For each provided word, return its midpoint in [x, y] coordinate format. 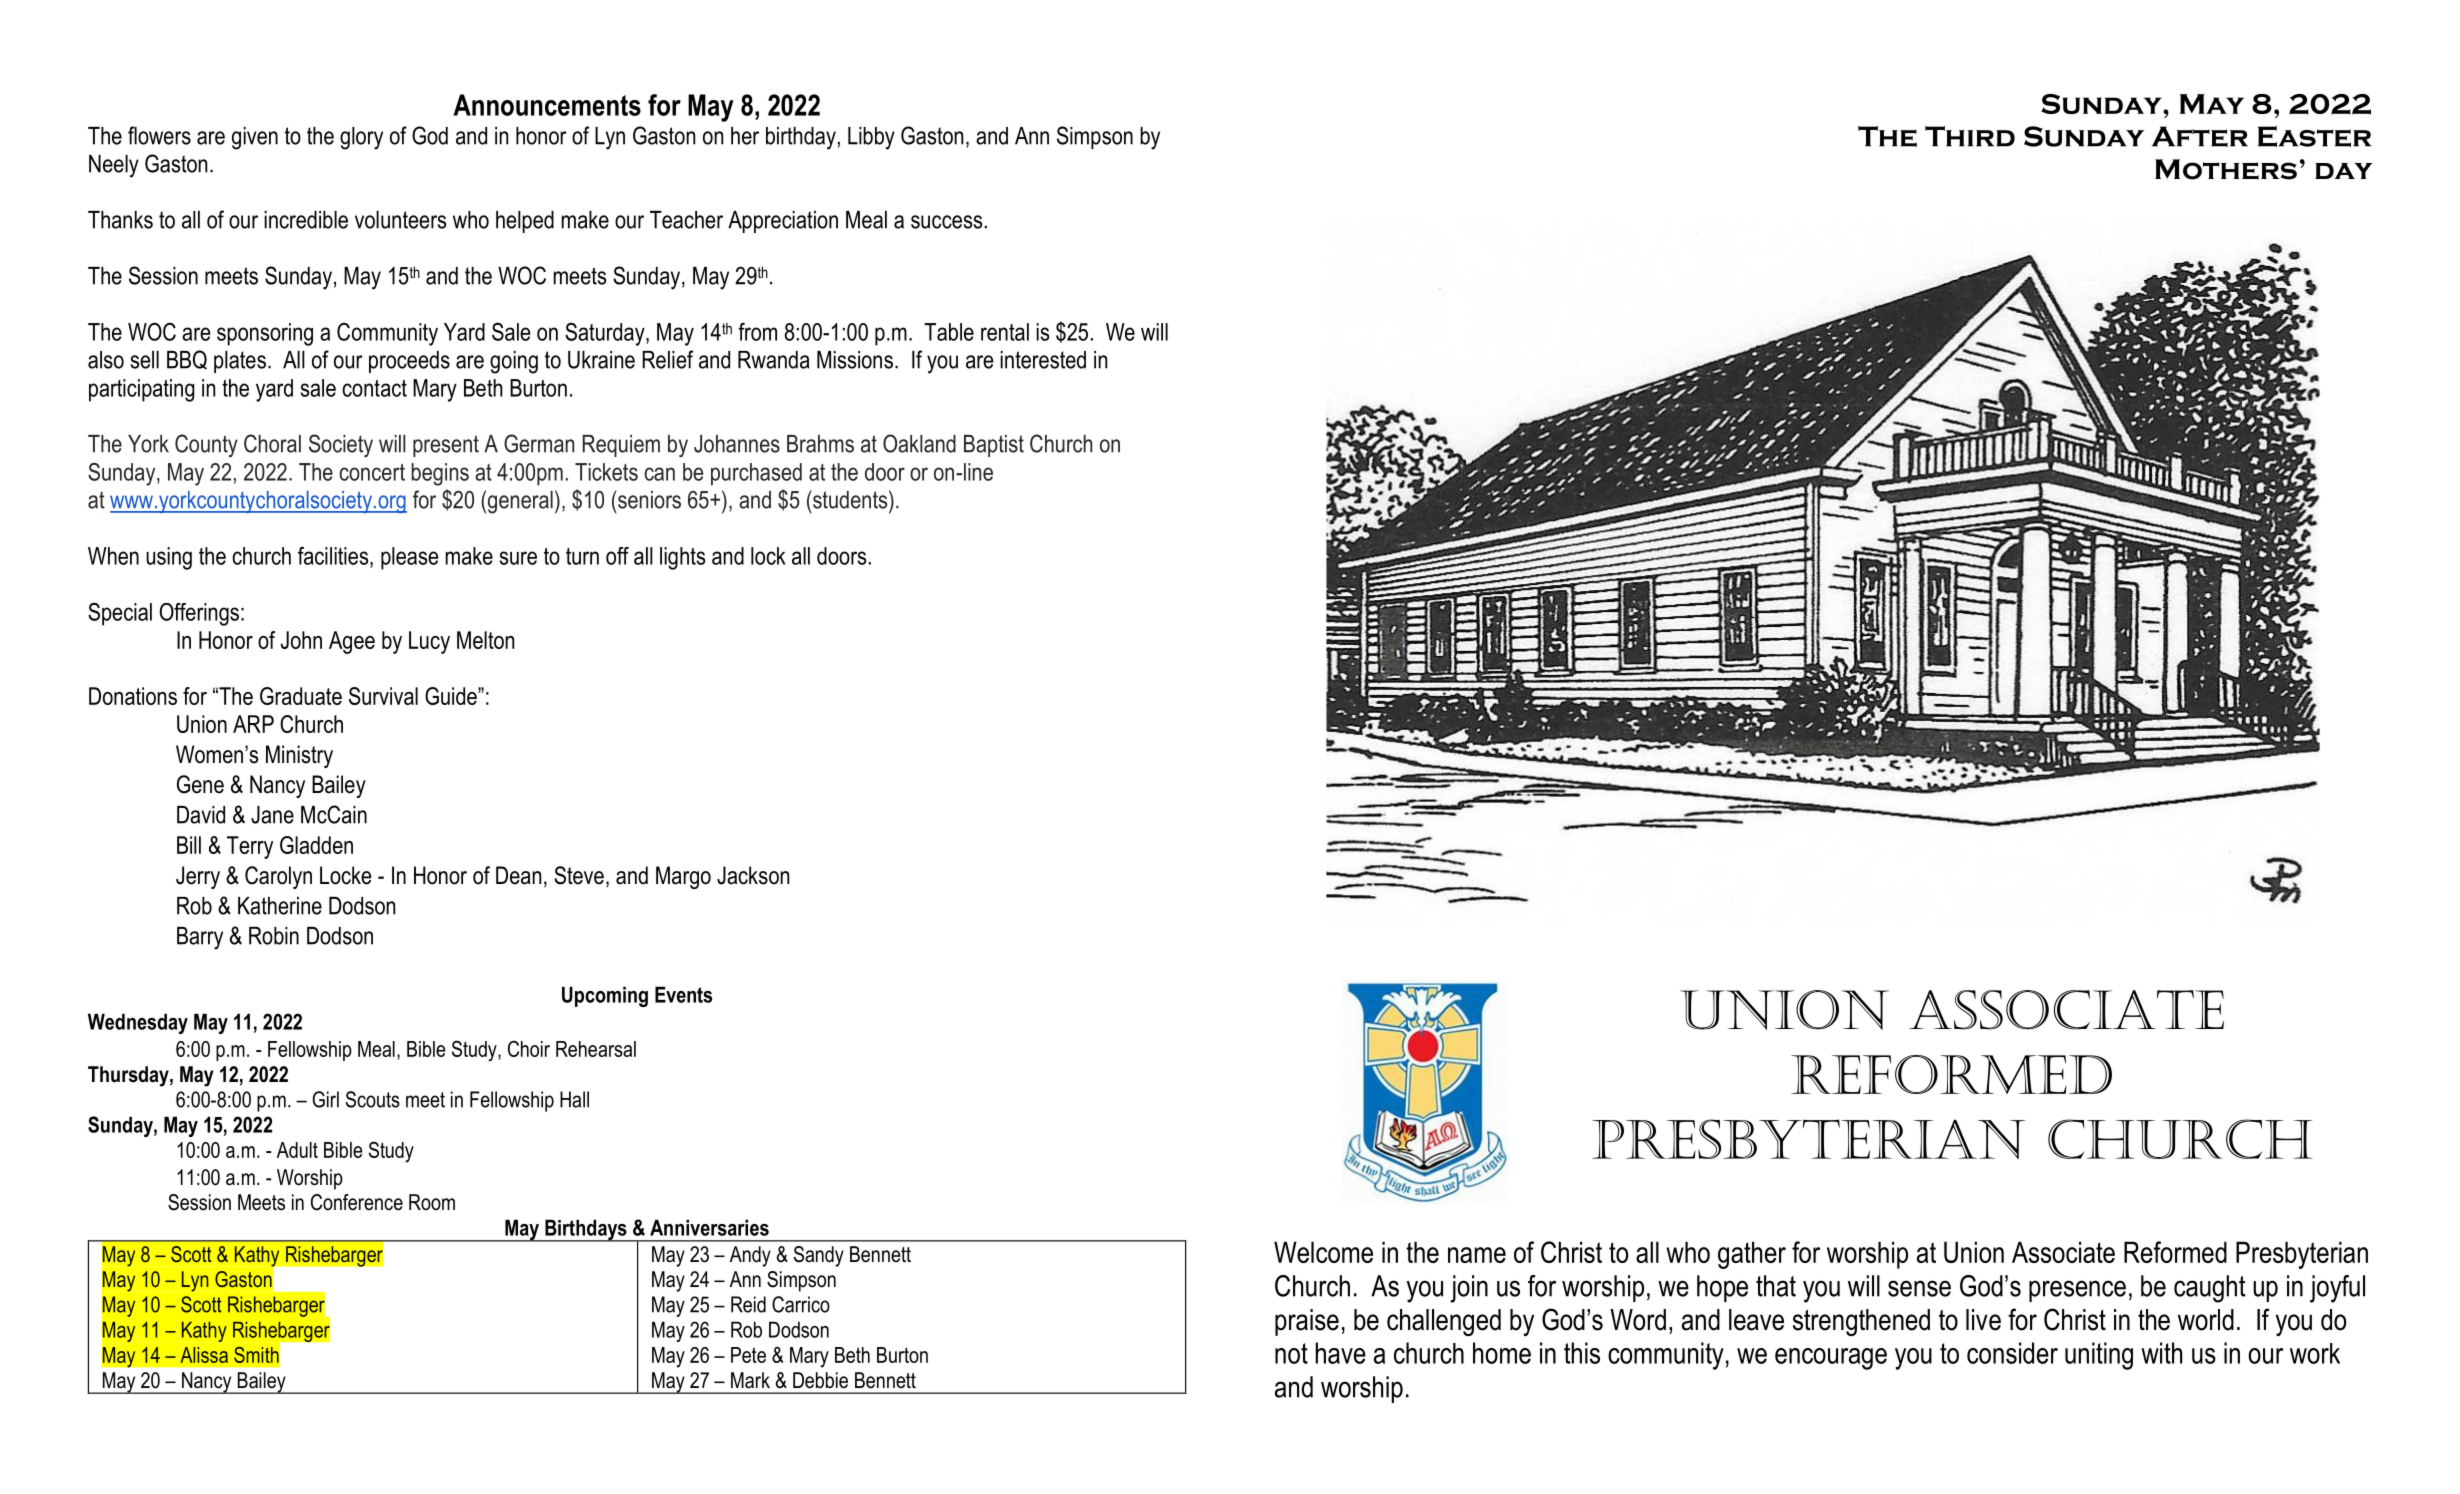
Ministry [299, 756]
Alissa [204, 1355]
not [1291, 1353]
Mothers [2226, 169]
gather [1752, 1255]
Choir [529, 1048]
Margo [683, 877]
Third [1970, 136]
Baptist [994, 446]
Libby [871, 138]
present [446, 446]
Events [683, 994]
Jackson [753, 875]
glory [361, 138]
